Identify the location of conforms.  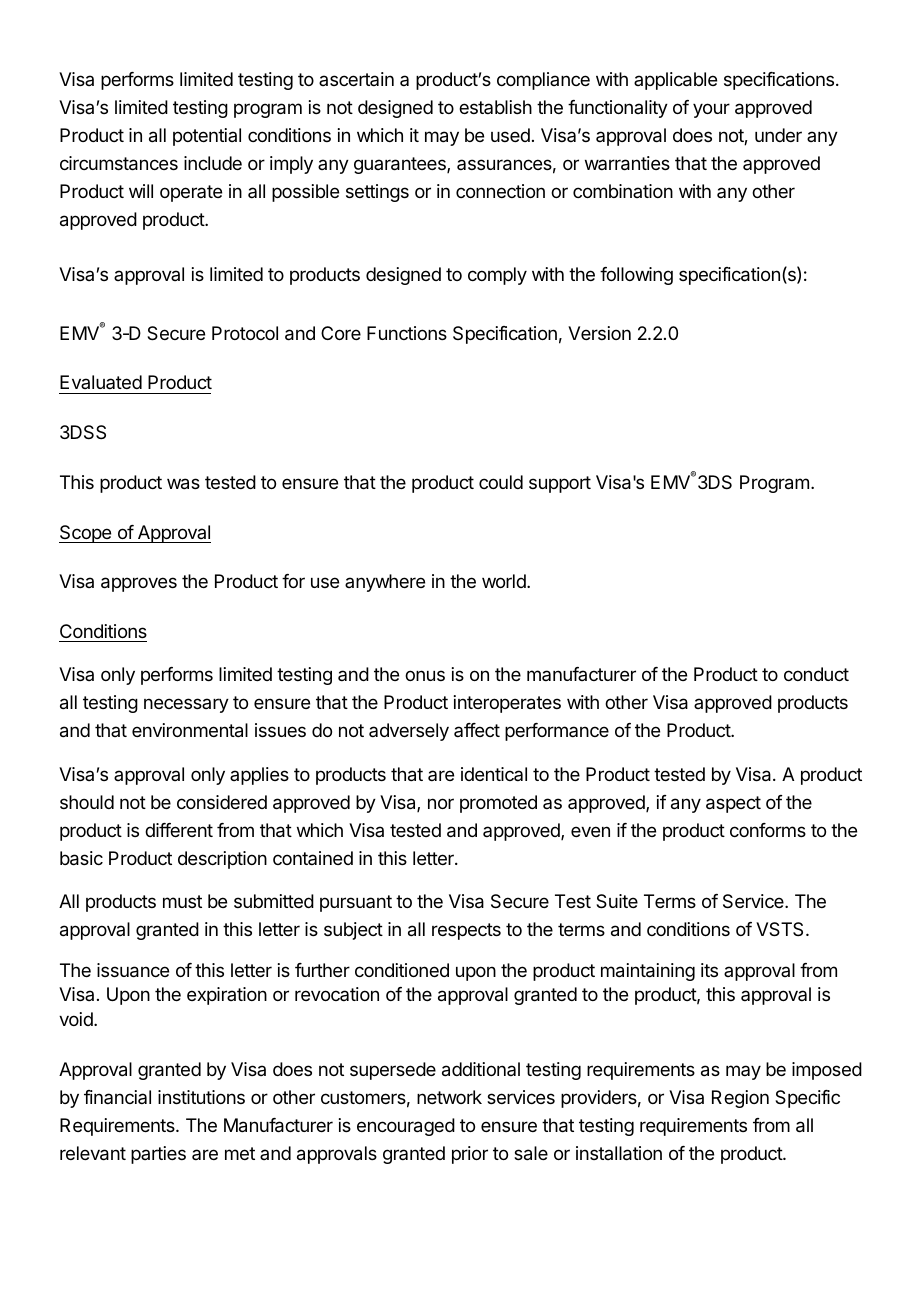
(768, 830).
